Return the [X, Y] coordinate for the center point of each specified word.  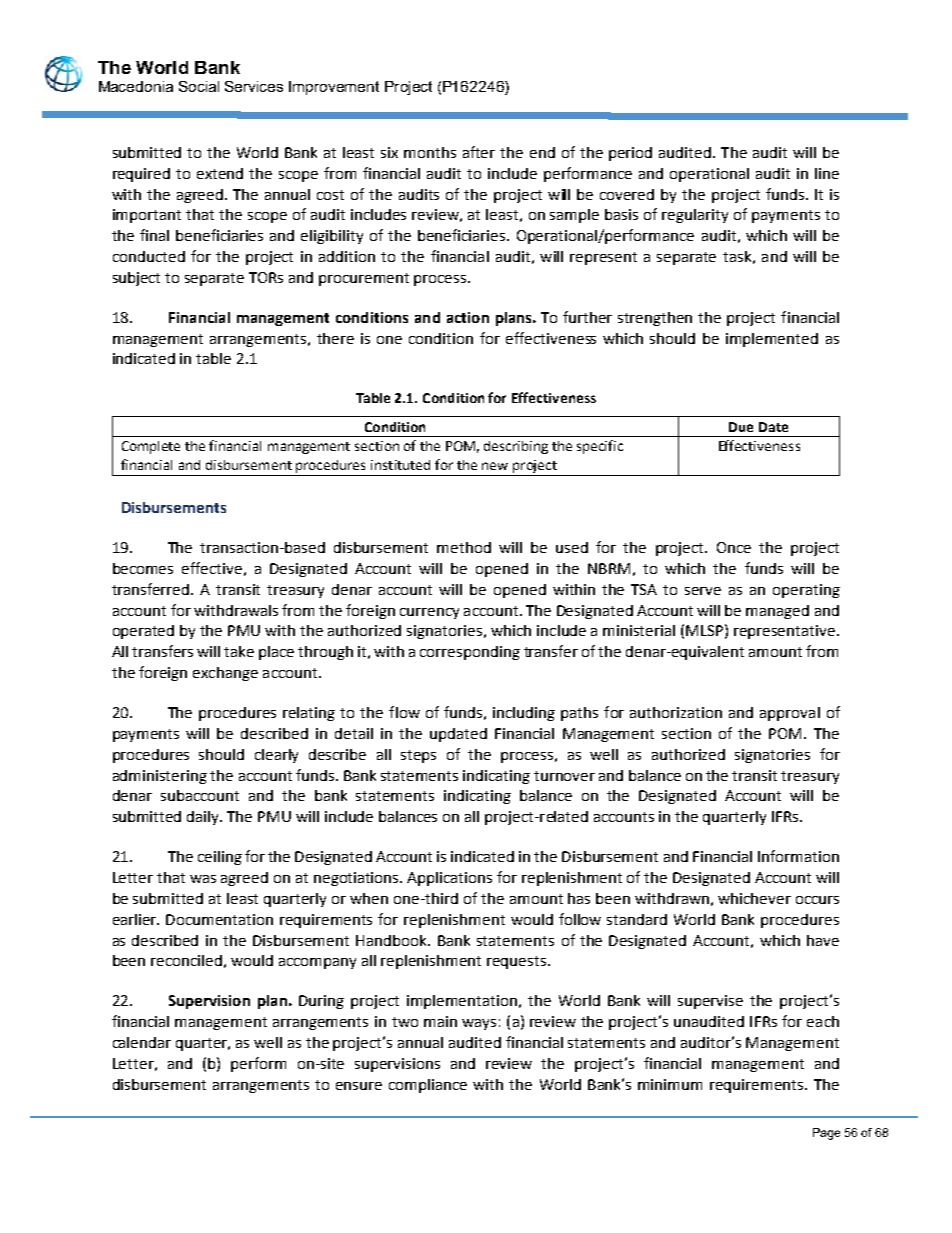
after [479, 152]
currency [429, 613]
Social [199, 86]
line [827, 173]
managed [777, 612]
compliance [428, 1086]
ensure [359, 1086]
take [239, 651]
